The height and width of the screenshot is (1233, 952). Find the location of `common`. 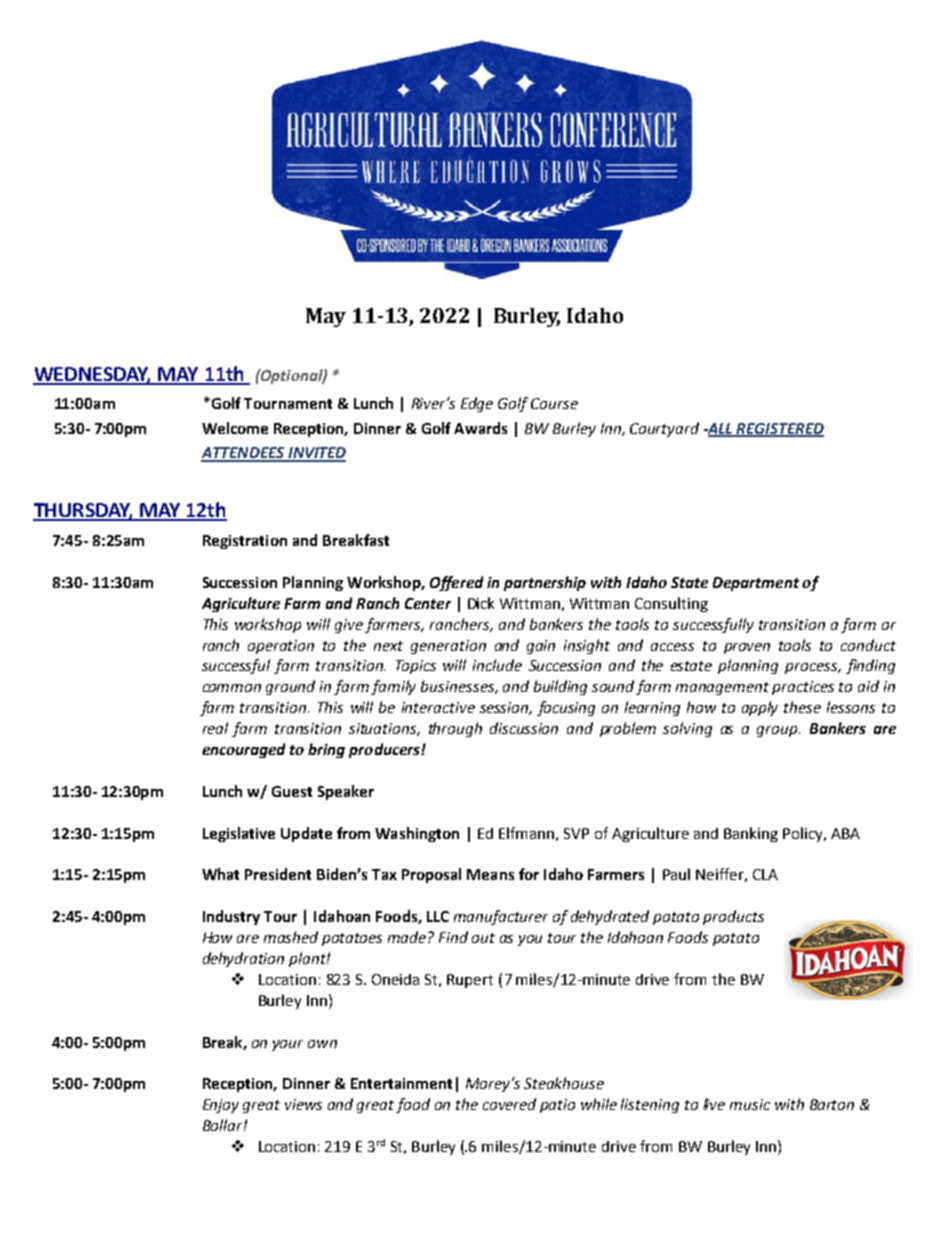

common is located at coordinates (232, 688).
